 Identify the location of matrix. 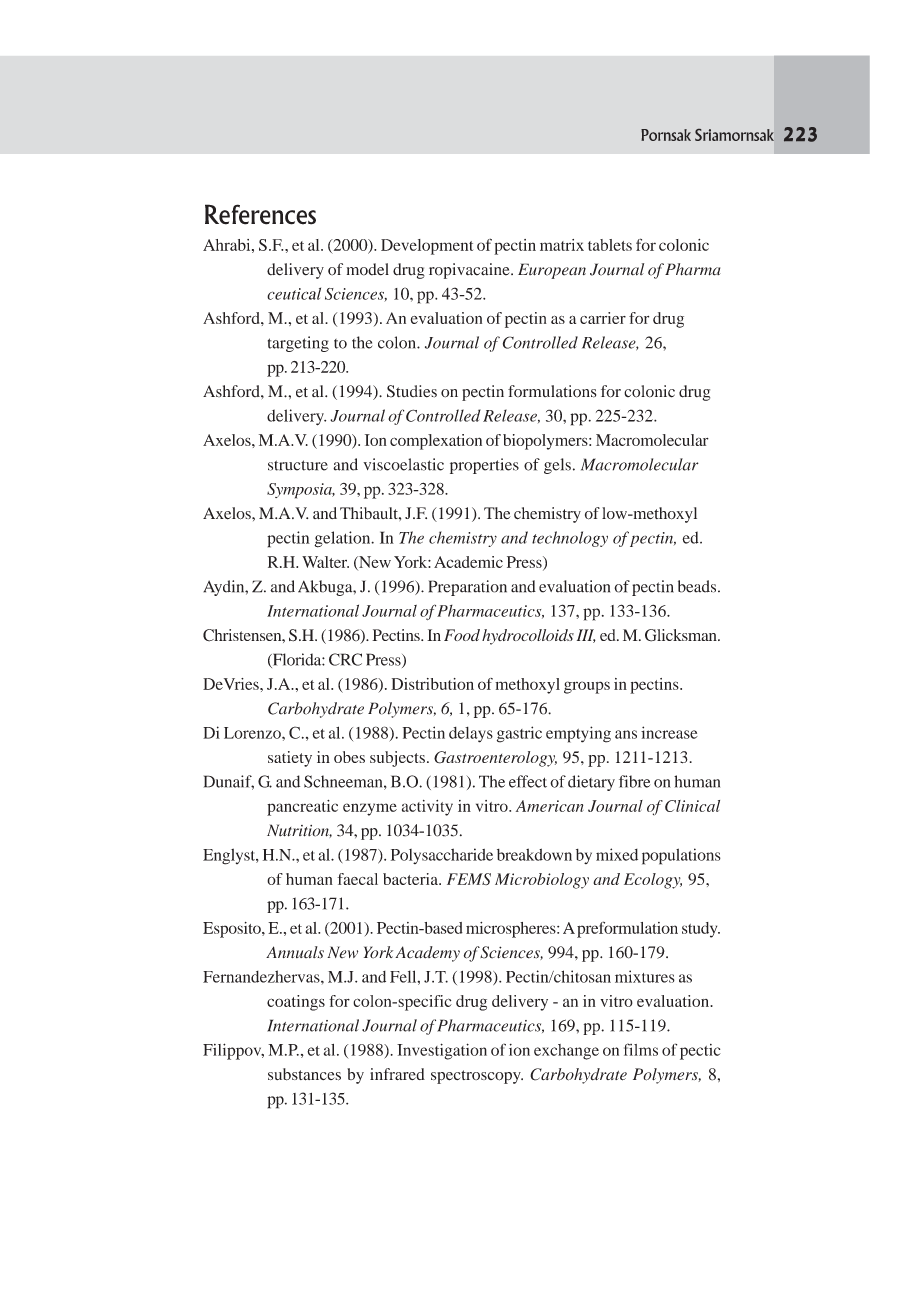
(562, 245).
